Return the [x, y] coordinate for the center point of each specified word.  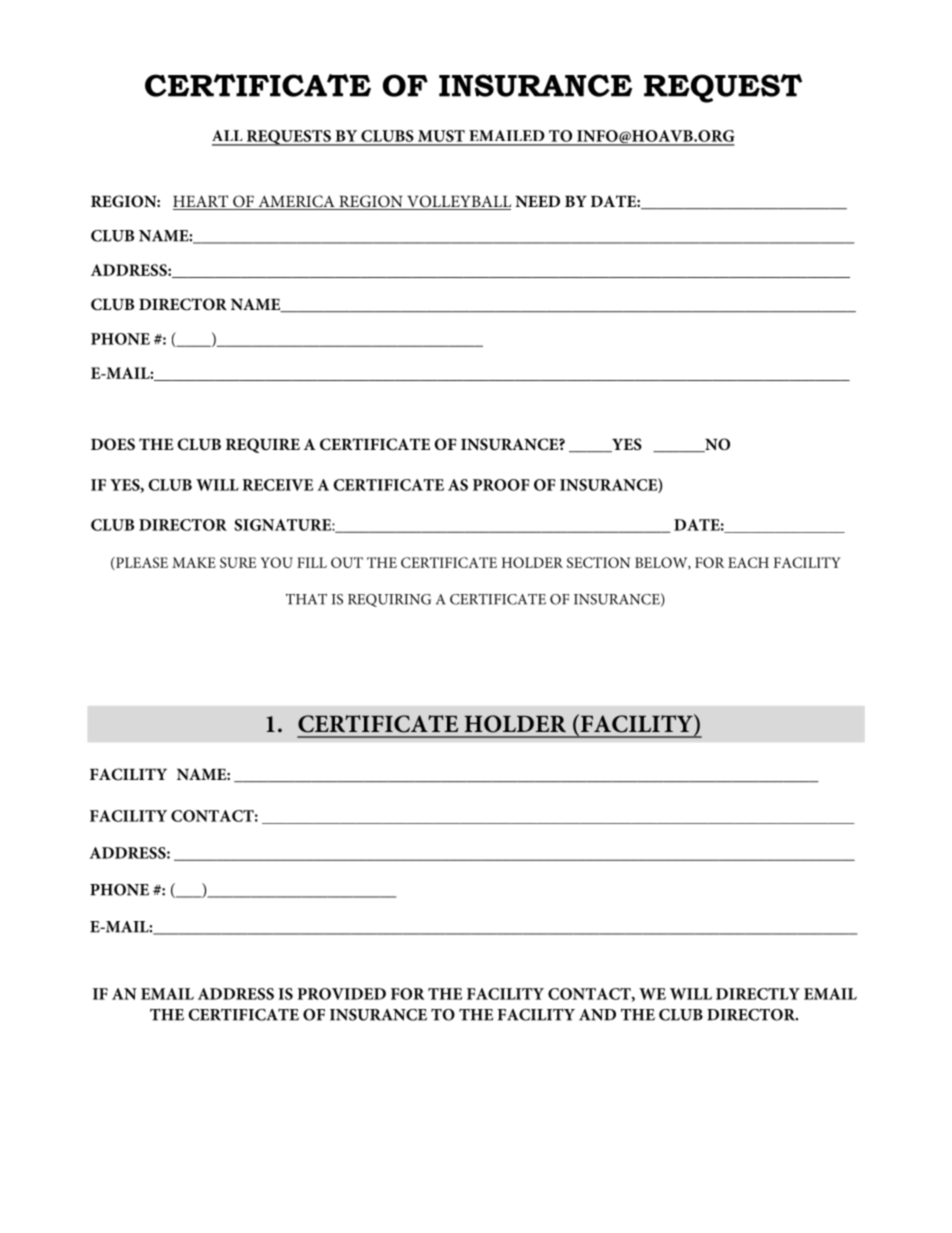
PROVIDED [342, 994]
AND [597, 1015]
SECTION [598, 562]
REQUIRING [389, 600]
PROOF [501, 485]
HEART [200, 201]
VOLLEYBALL [458, 202]
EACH [748, 562]
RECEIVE [277, 485]
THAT [306, 599]
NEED [537, 201]
